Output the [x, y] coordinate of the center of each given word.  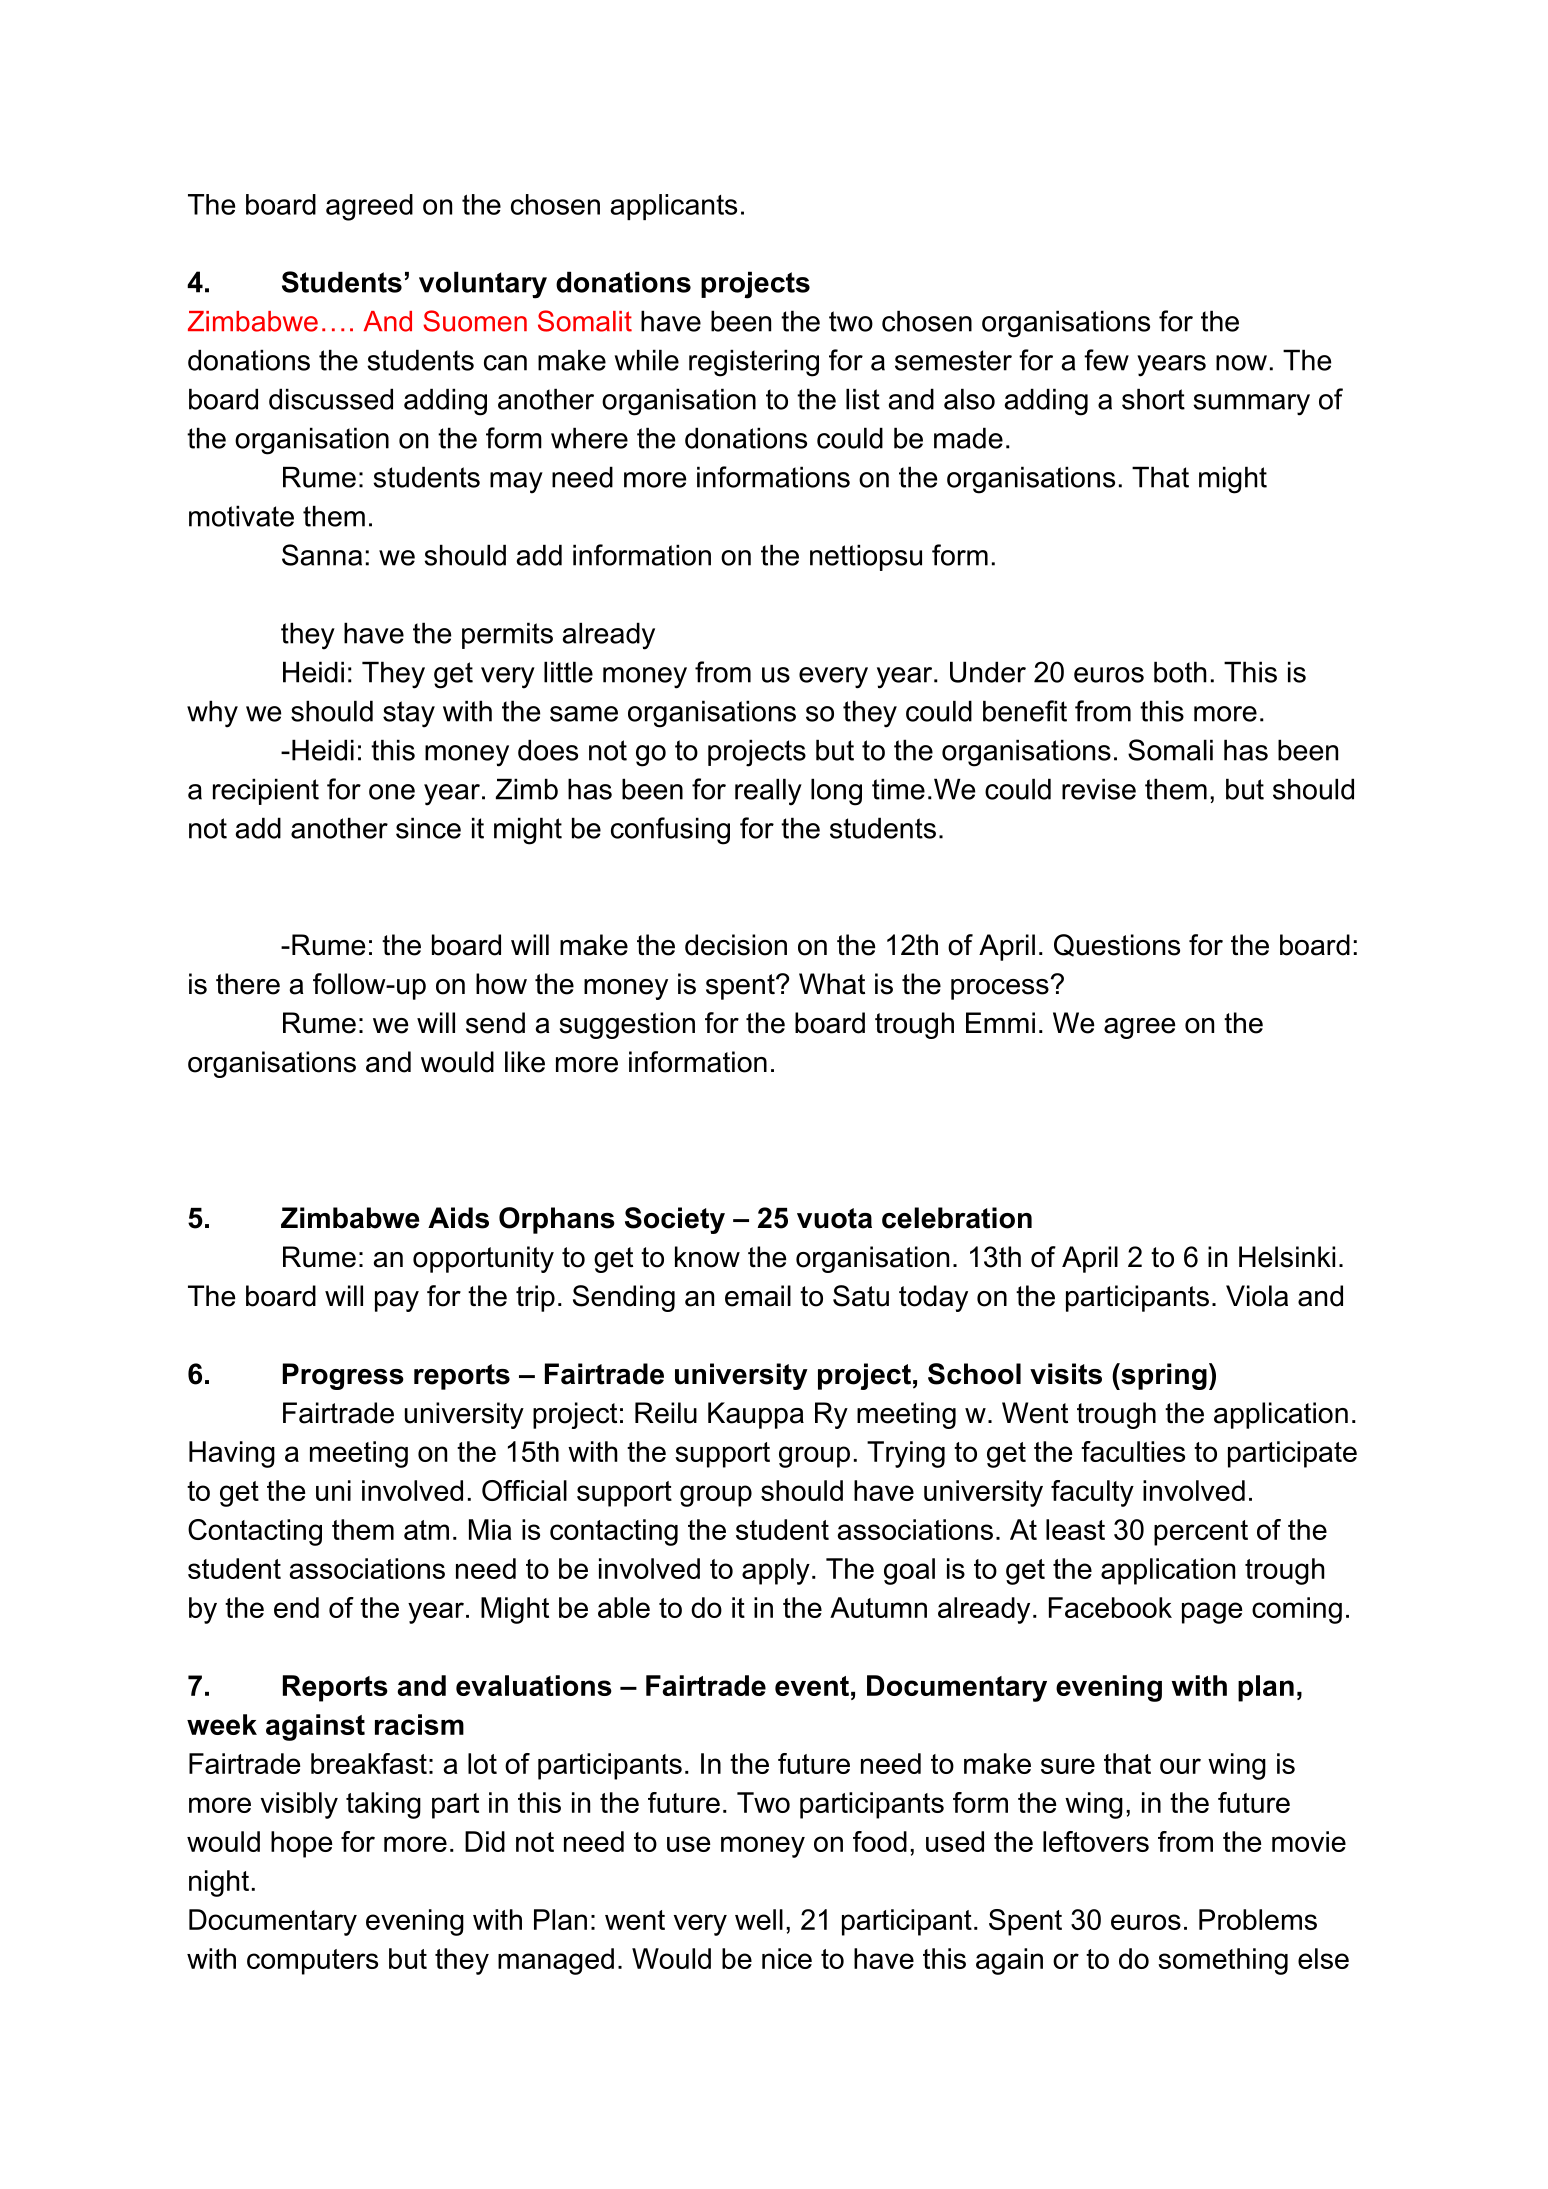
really [768, 792]
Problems [1258, 1919]
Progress [343, 1376]
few [1106, 360]
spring [1163, 1376]
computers [312, 1962]
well [759, 1919]
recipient [266, 791]
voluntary [483, 285]
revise [1099, 789]
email [758, 1296]
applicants [673, 207]
